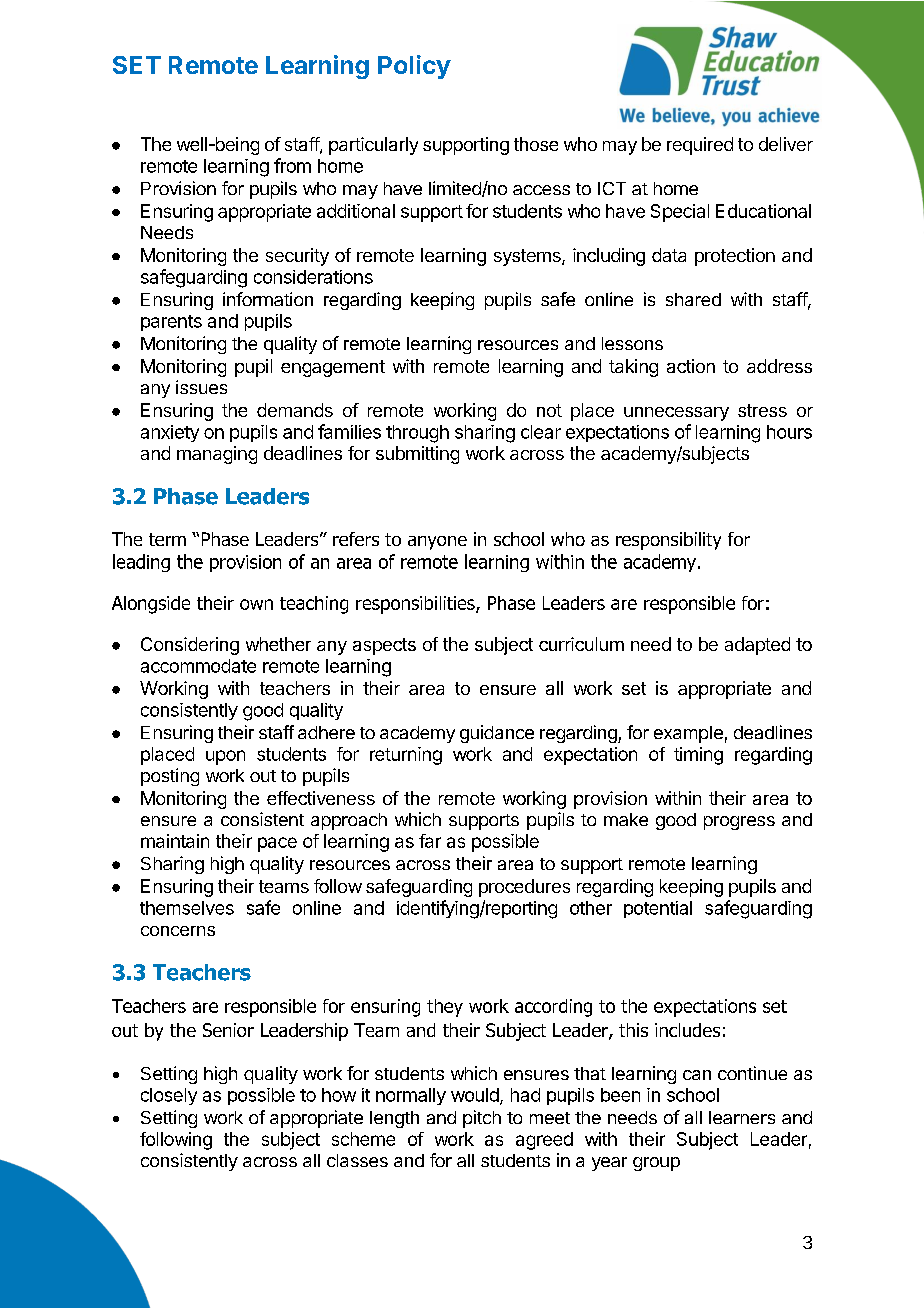 This screenshot has width=924, height=1308. I want to click on own, so click(256, 604).
